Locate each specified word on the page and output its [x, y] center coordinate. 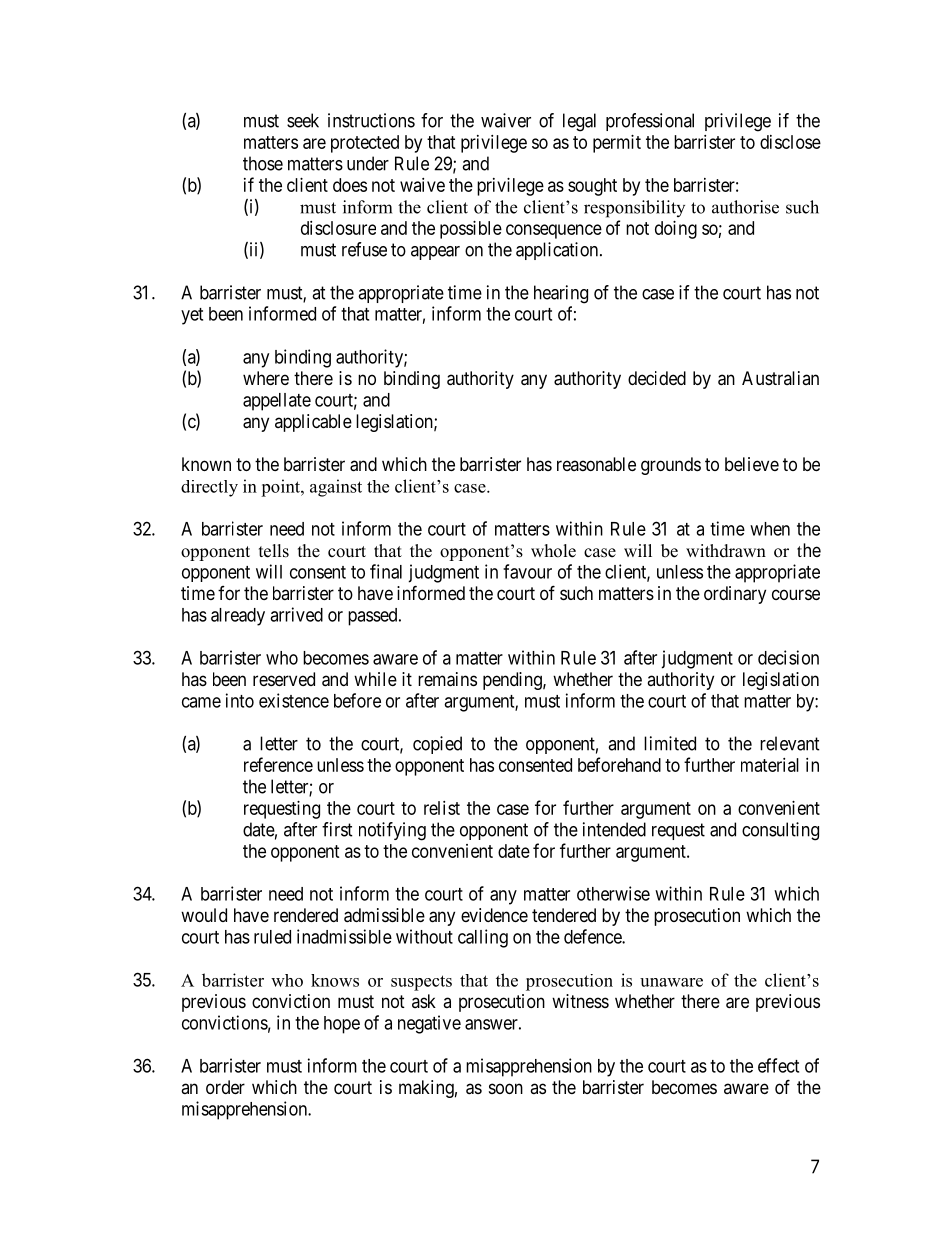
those [263, 163]
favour [527, 571]
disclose [790, 142]
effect [778, 1065]
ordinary [735, 595]
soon [506, 1088]
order [225, 1087]
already [238, 617]
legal [579, 122]
